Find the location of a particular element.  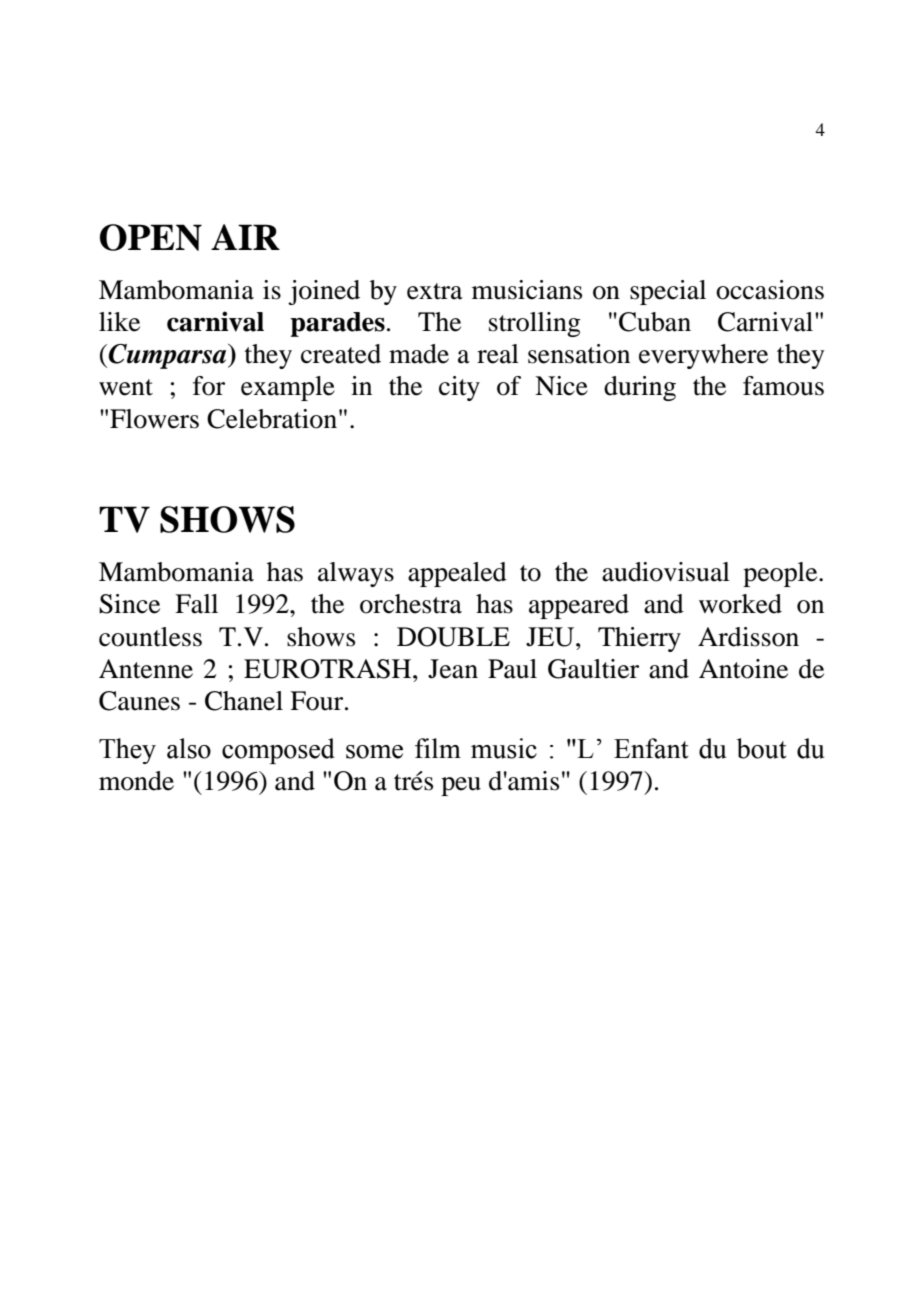

Enfant is located at coordinates (651, 748).
